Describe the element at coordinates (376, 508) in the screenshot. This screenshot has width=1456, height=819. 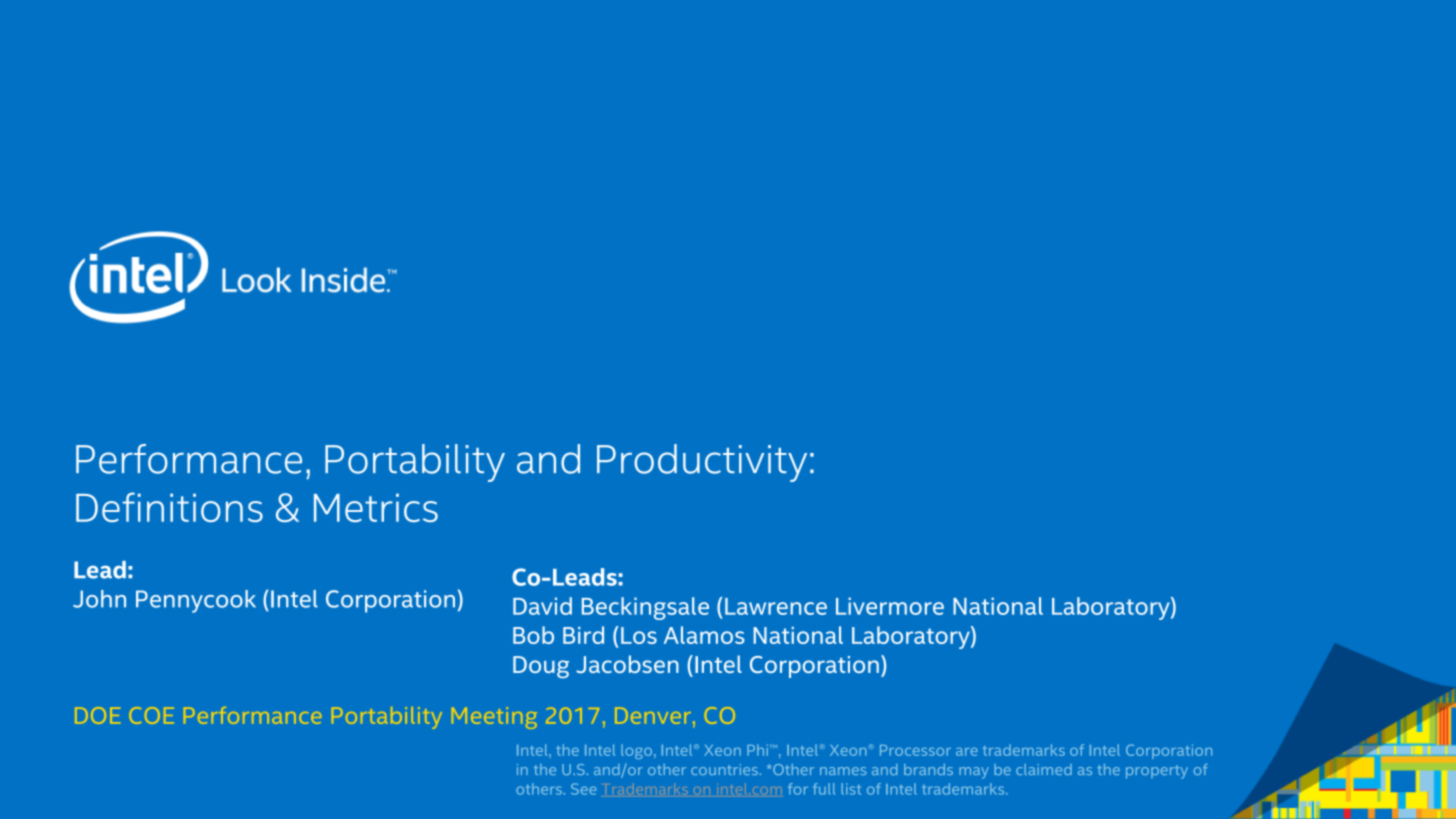
I see `Metrics` at that location.
